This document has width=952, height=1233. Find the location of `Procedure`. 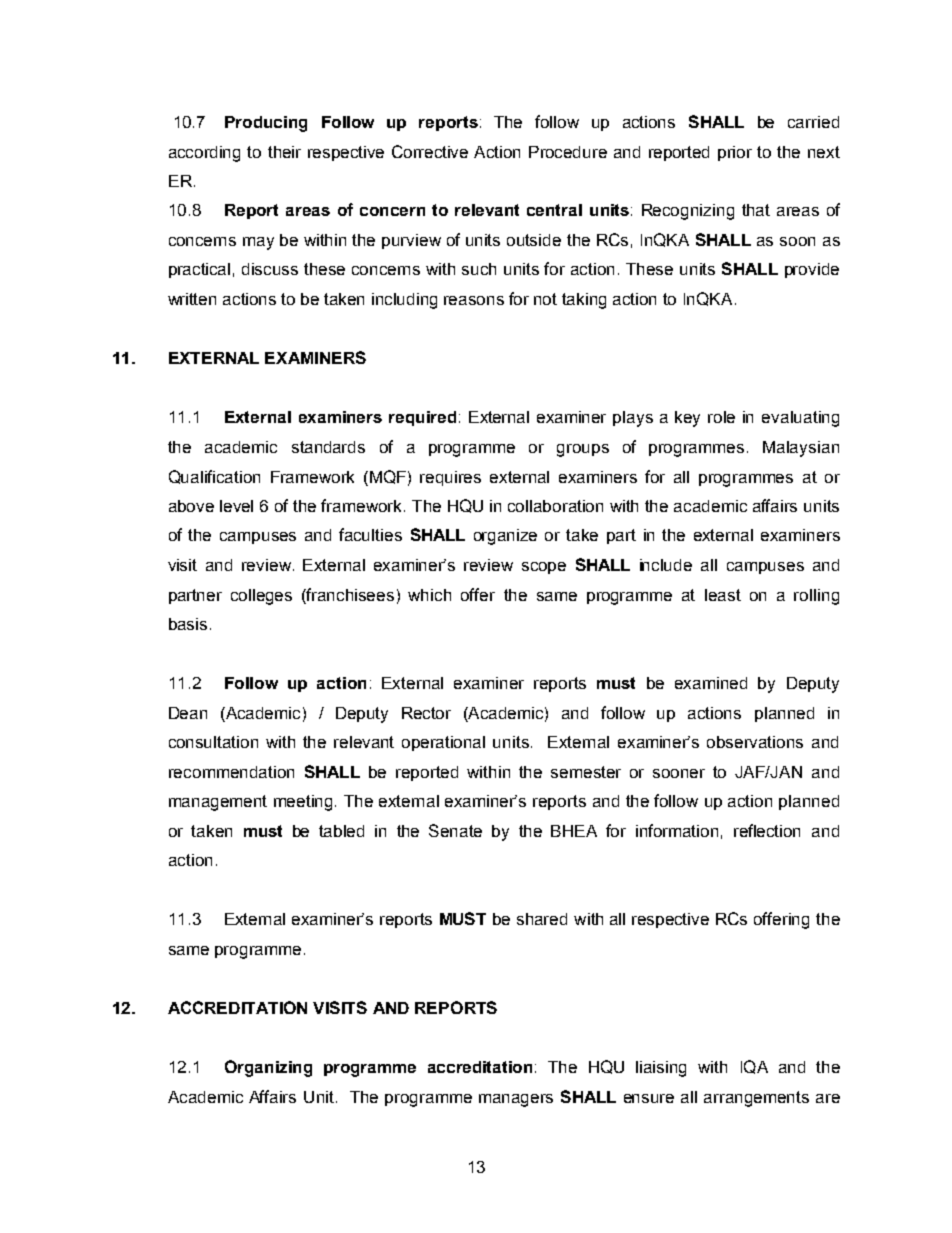

Procedure is located at coordinates (568, 152).
